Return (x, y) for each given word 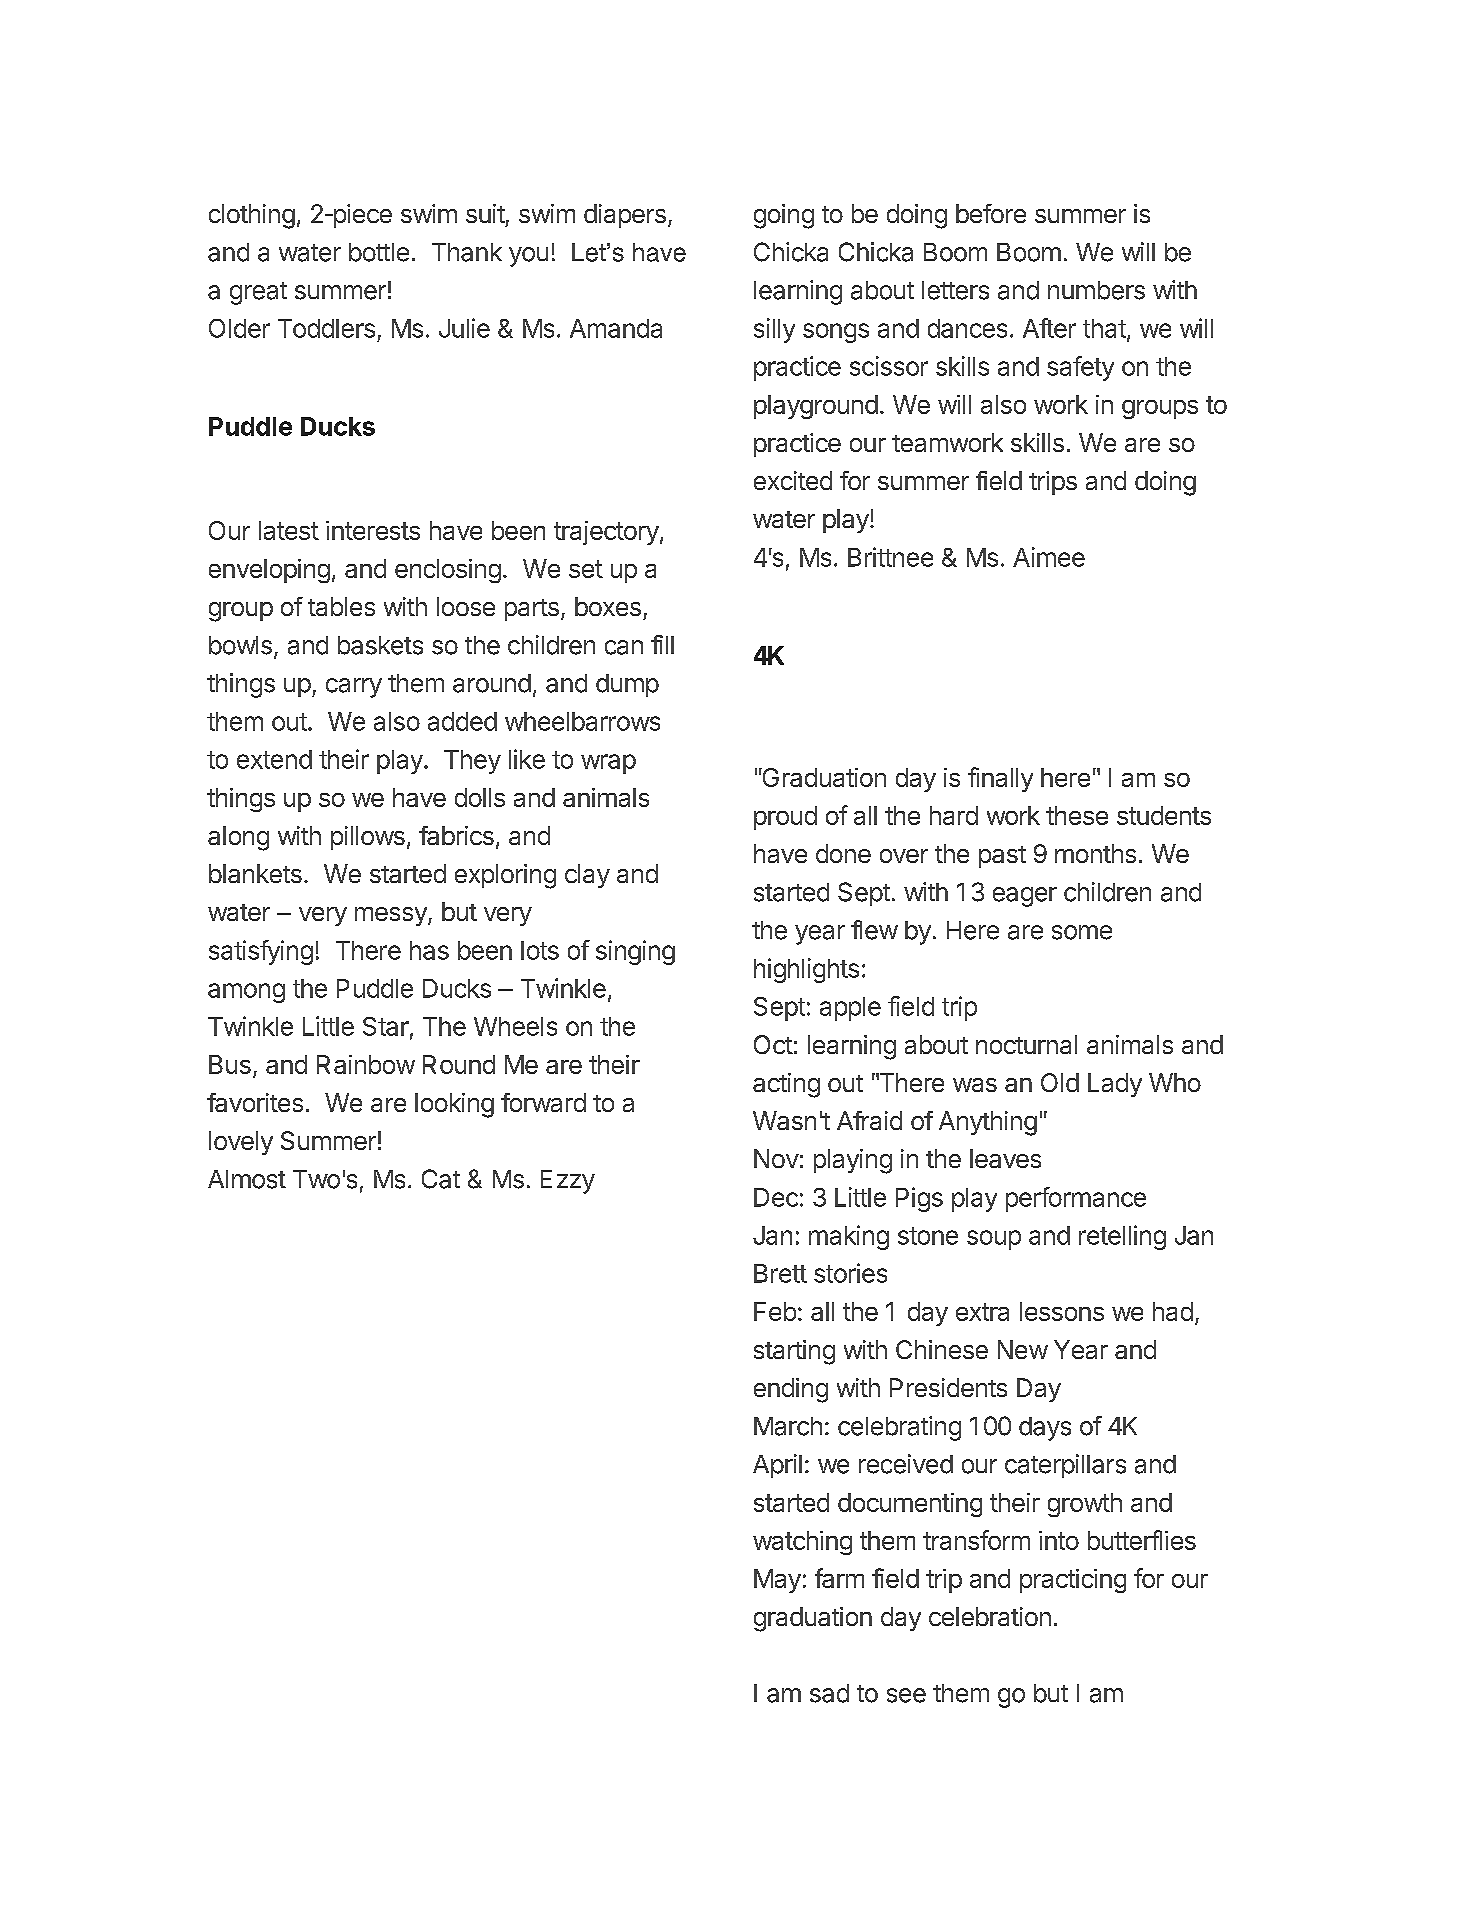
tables (341, 606)
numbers (1096, 290)
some (1082, 932)
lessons (1062, 1311)
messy (392, 916)
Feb (775, 1311)
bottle (379, 252)
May (777, 1581)
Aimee (1049, 557)
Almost (247, 1179)
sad (829, 1693)
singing (635, 952)
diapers (625, 216)
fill (662, 644)
